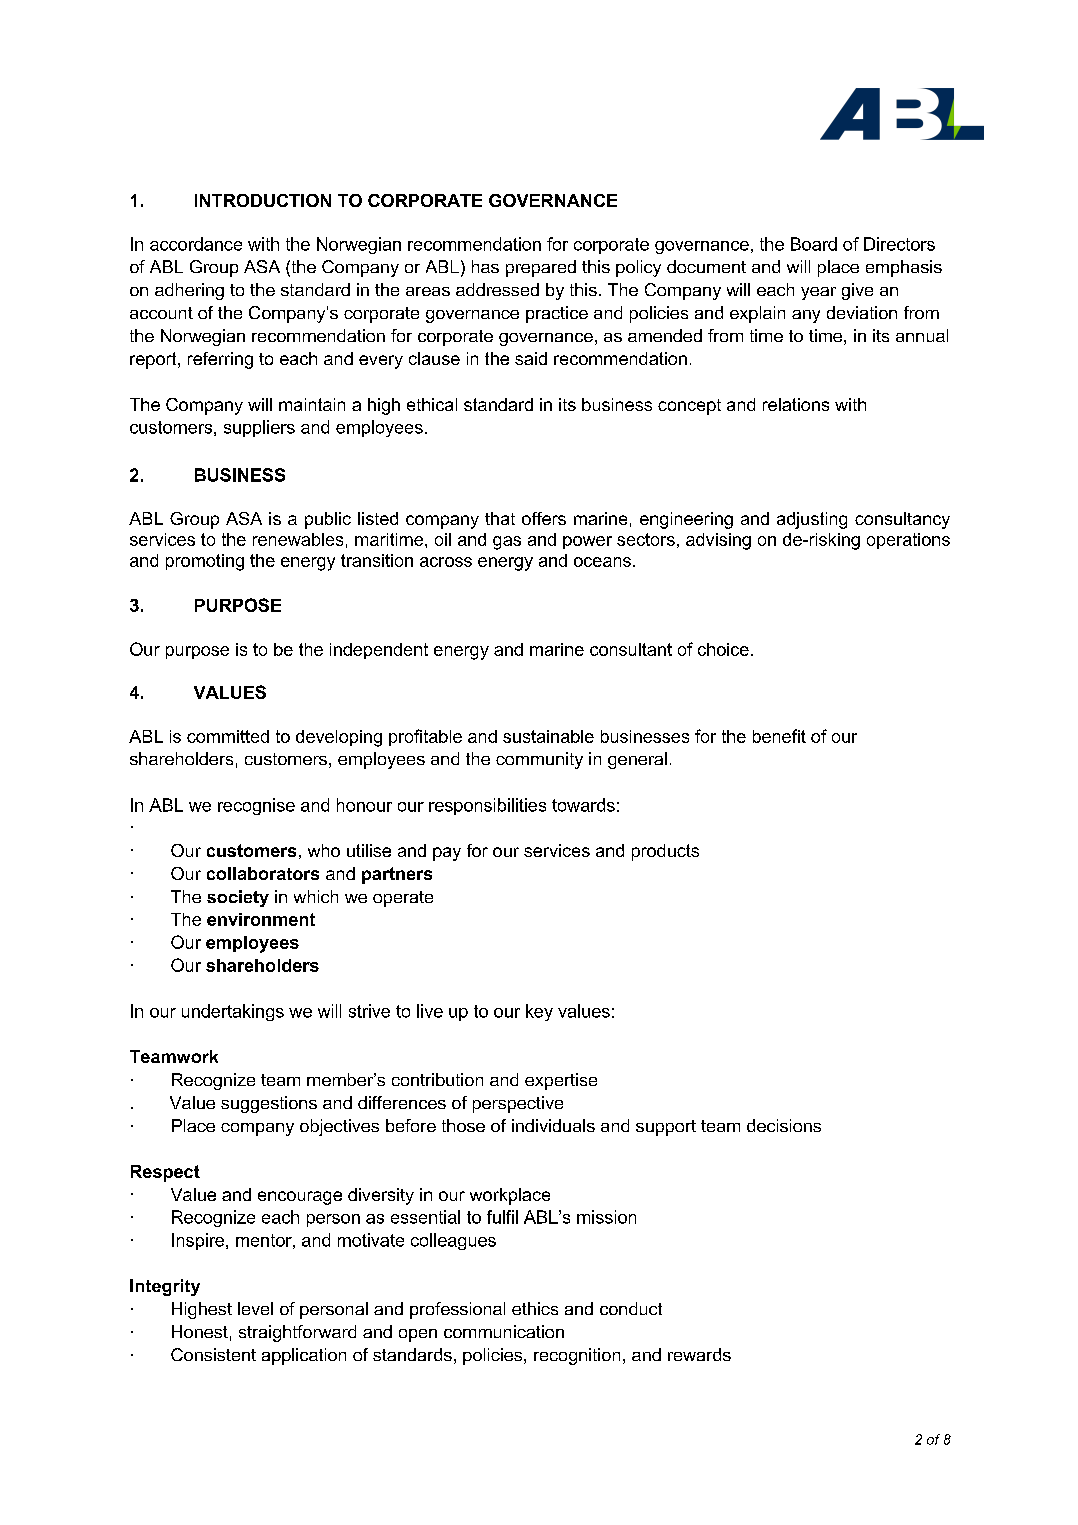 This document has width=1078, height=1525. I want to click on environment, so click(261, 919).
